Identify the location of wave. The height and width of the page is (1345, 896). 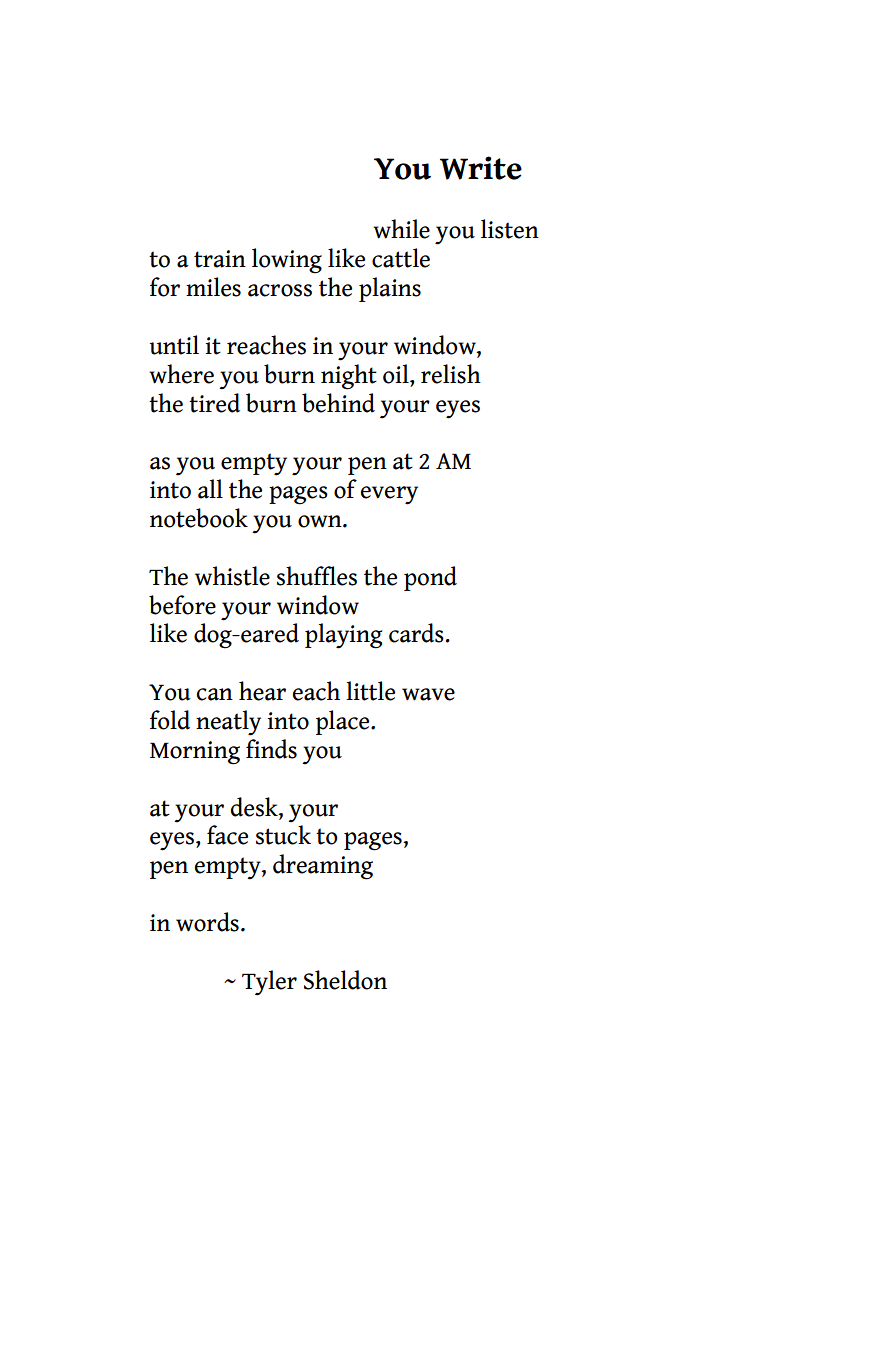
(428, 694).
